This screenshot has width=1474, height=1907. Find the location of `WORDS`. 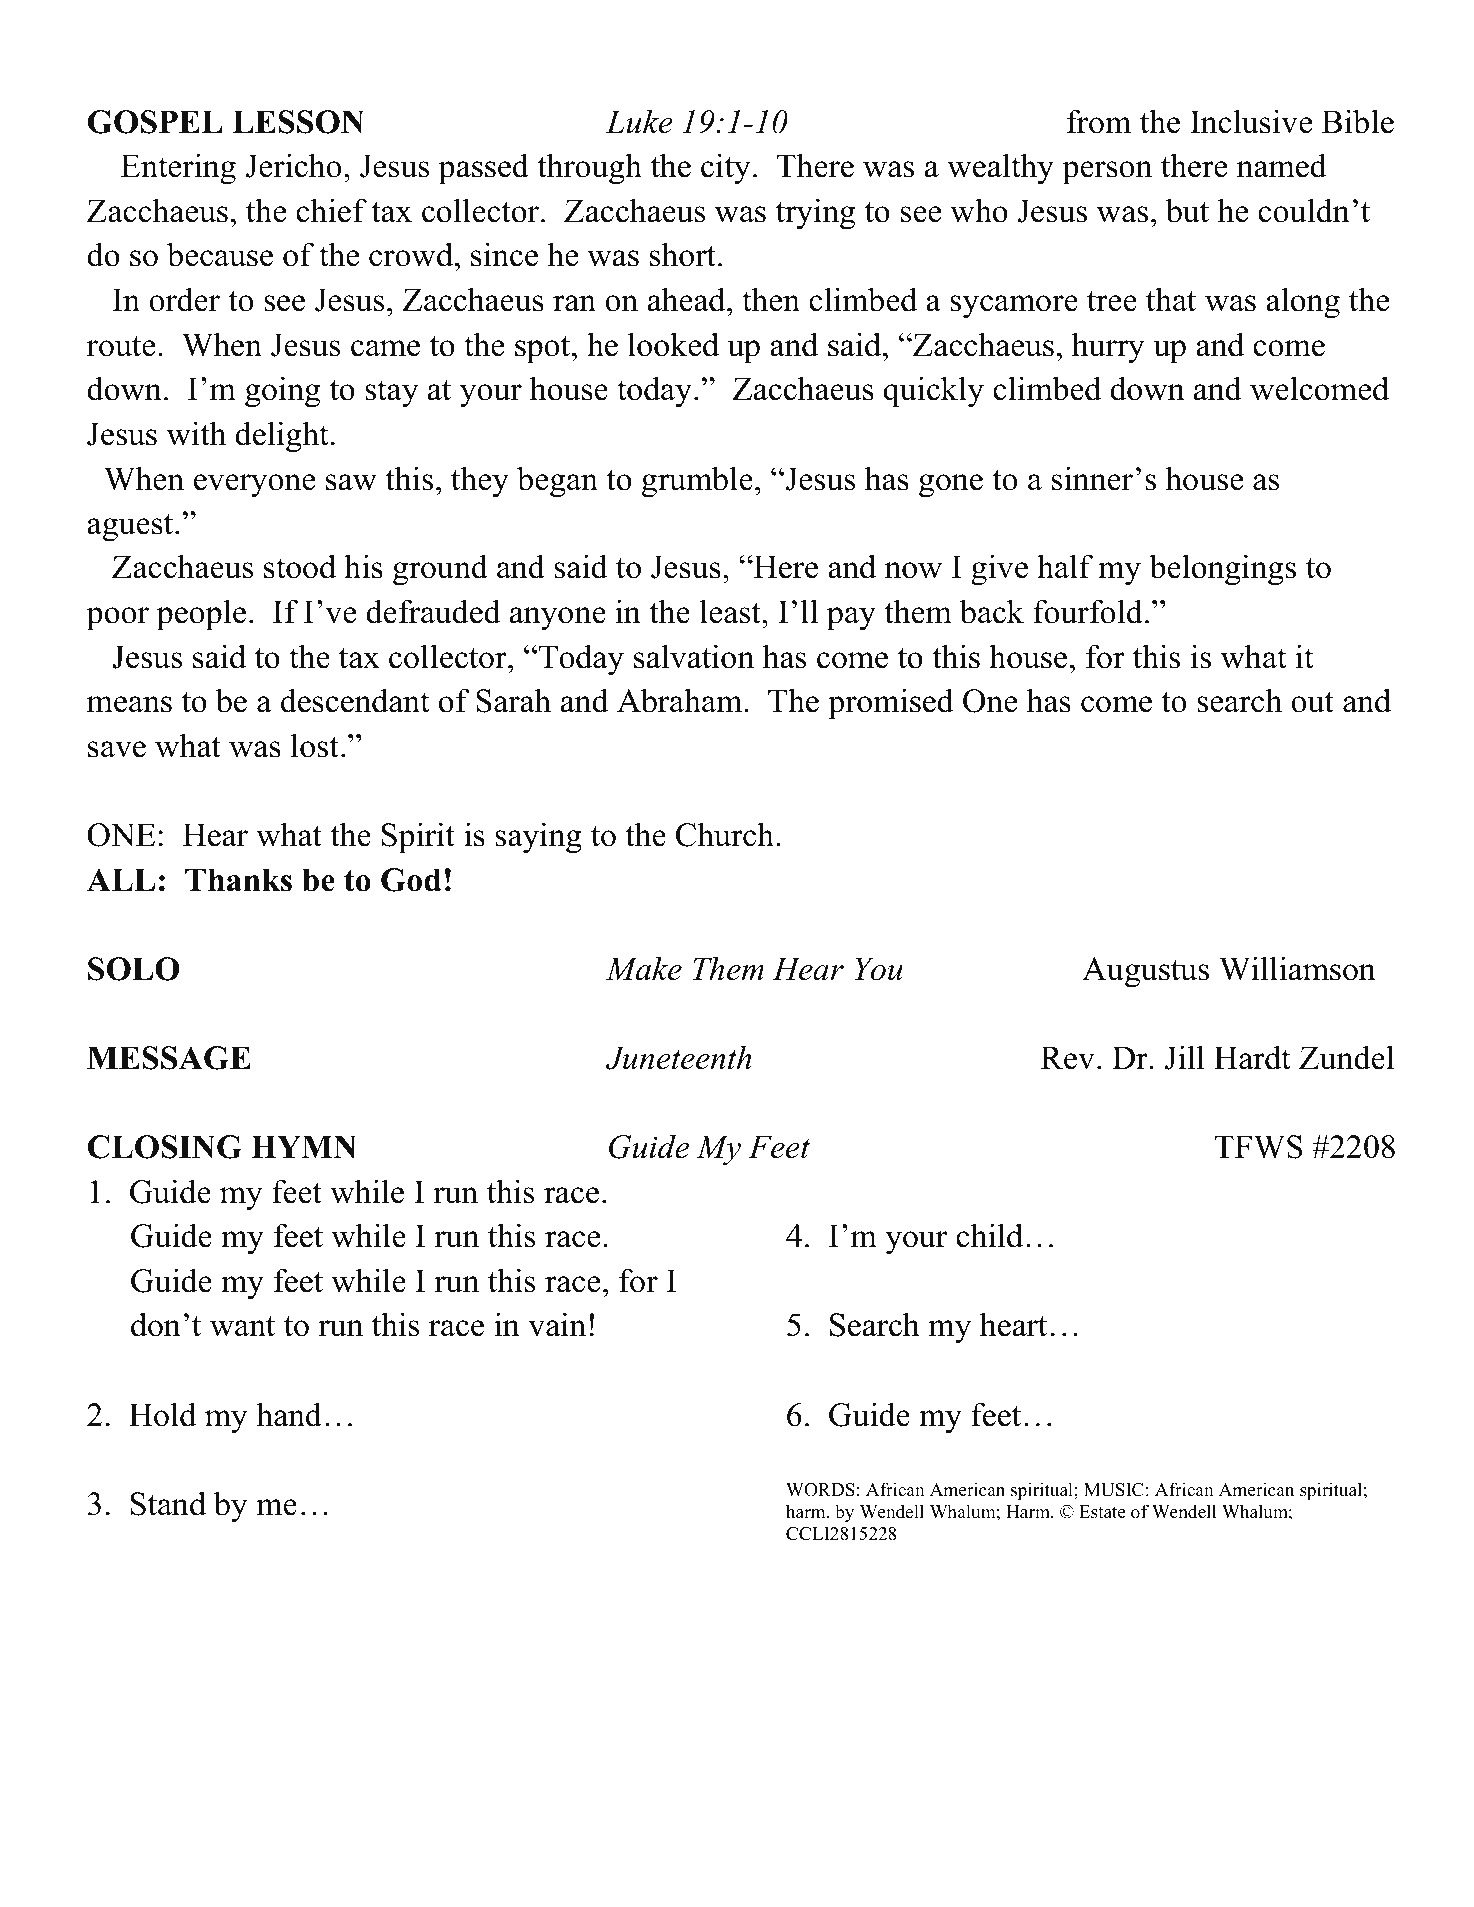

WORDS is located at coordinates (820, 1490).
